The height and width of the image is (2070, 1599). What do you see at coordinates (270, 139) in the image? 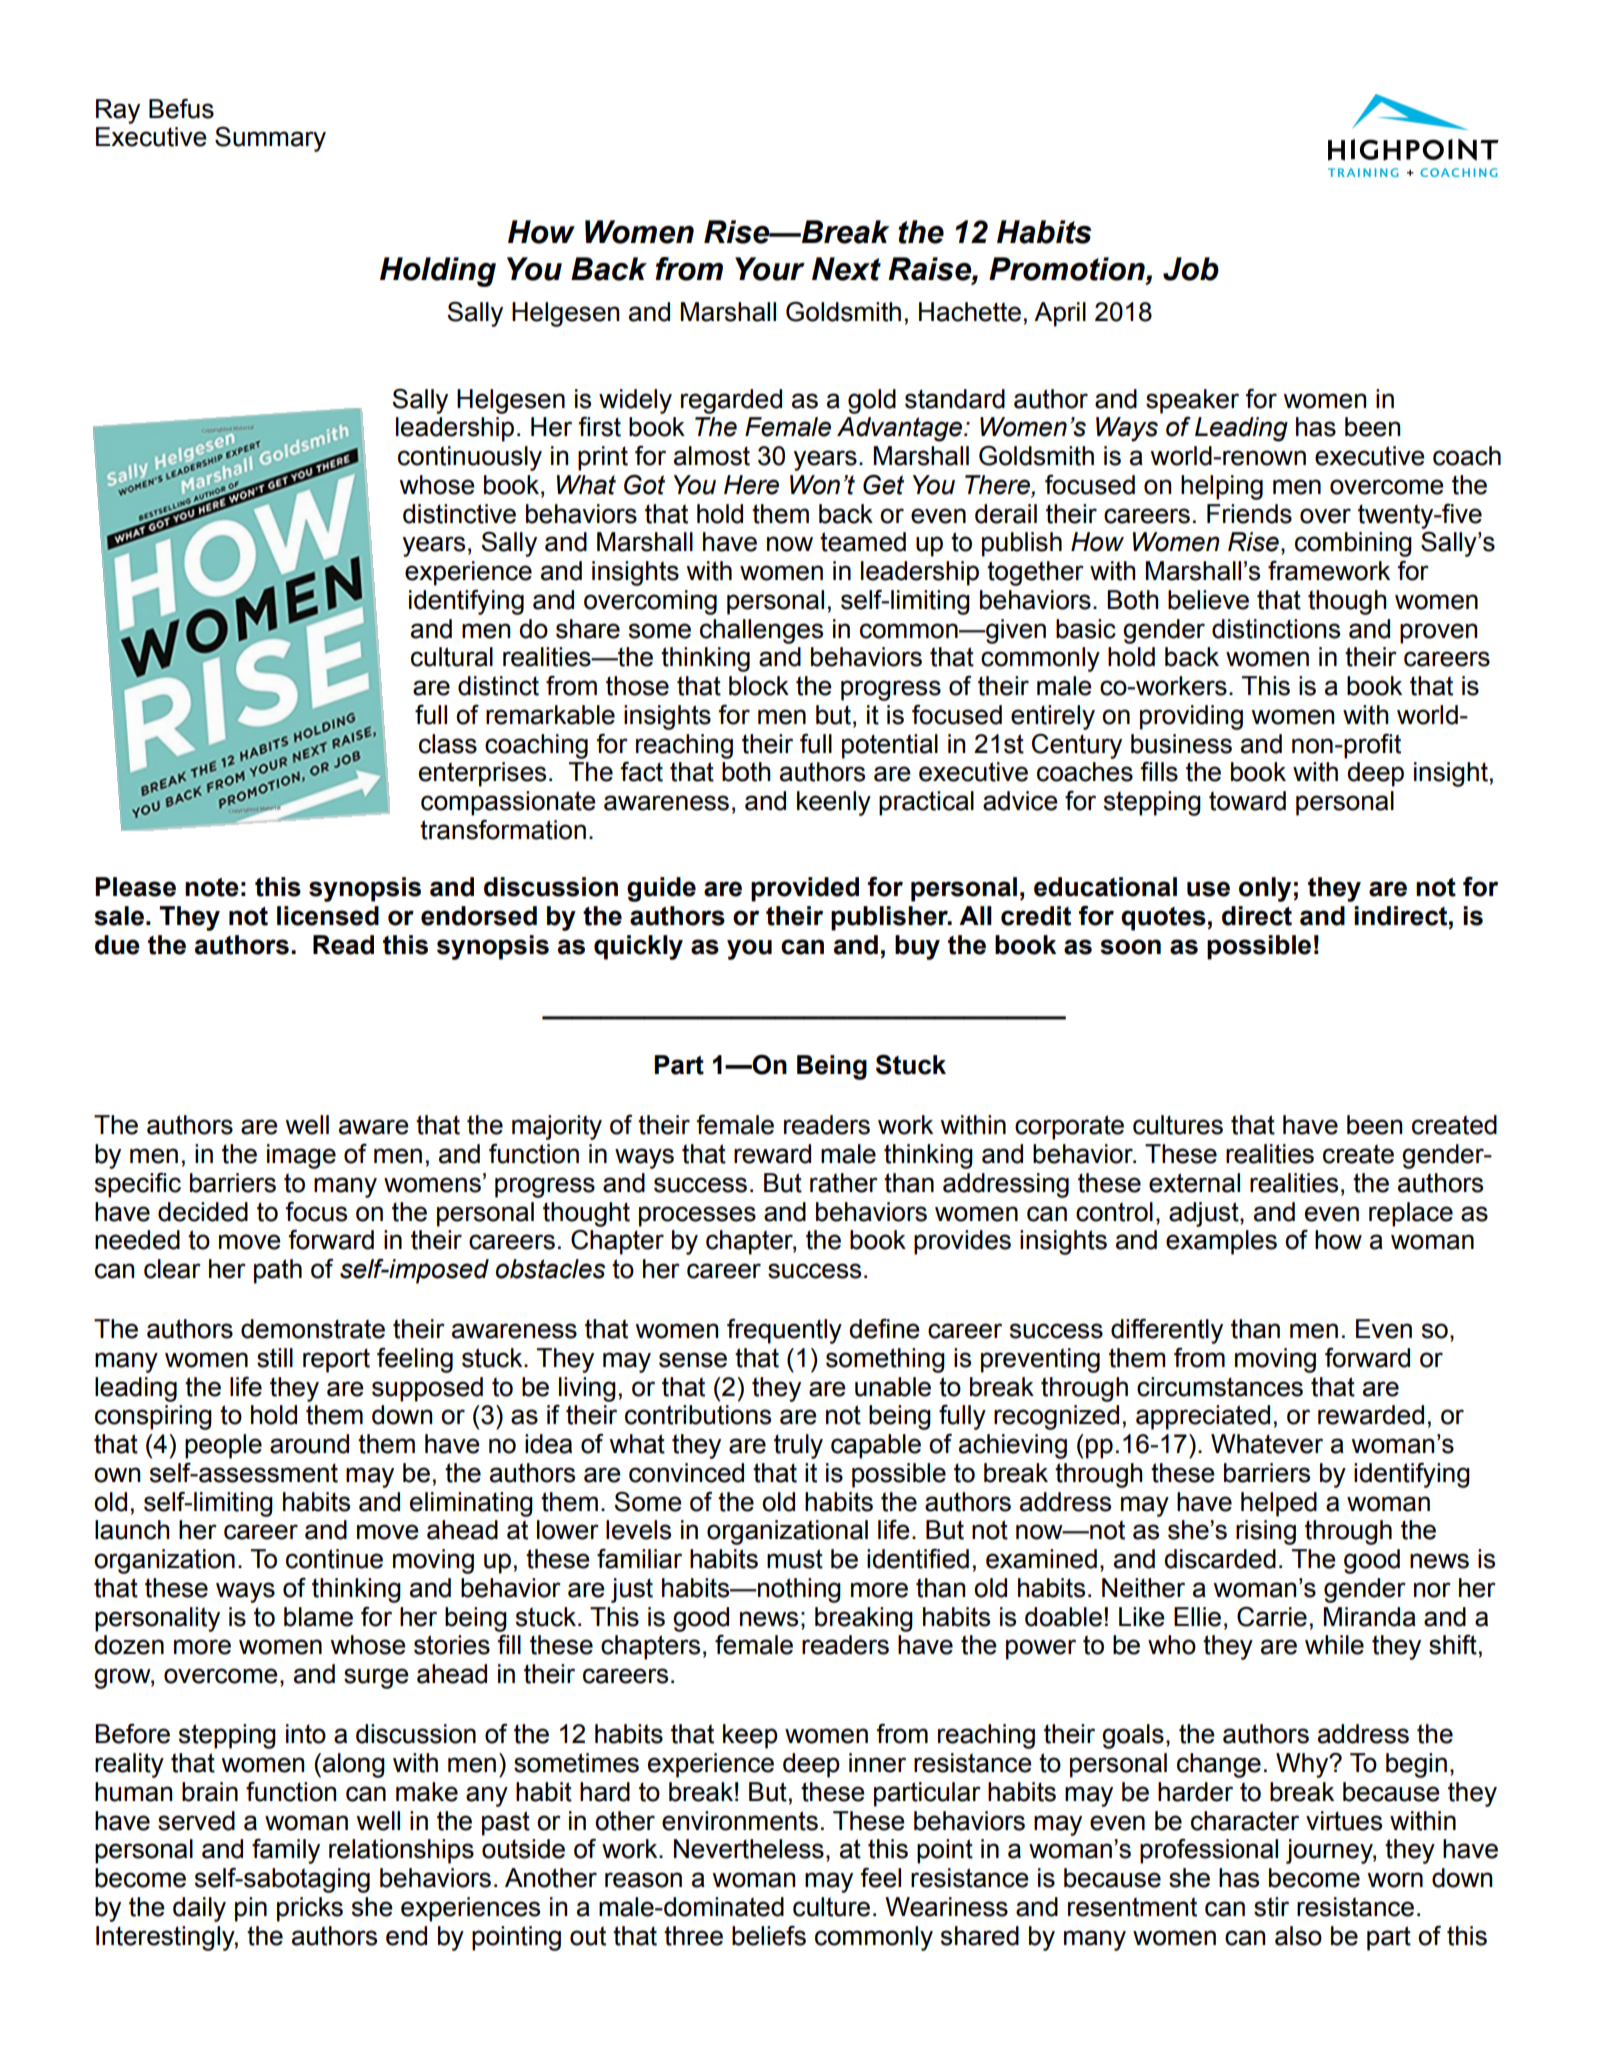
I see `Summary` at bounding box center [270, 139].
